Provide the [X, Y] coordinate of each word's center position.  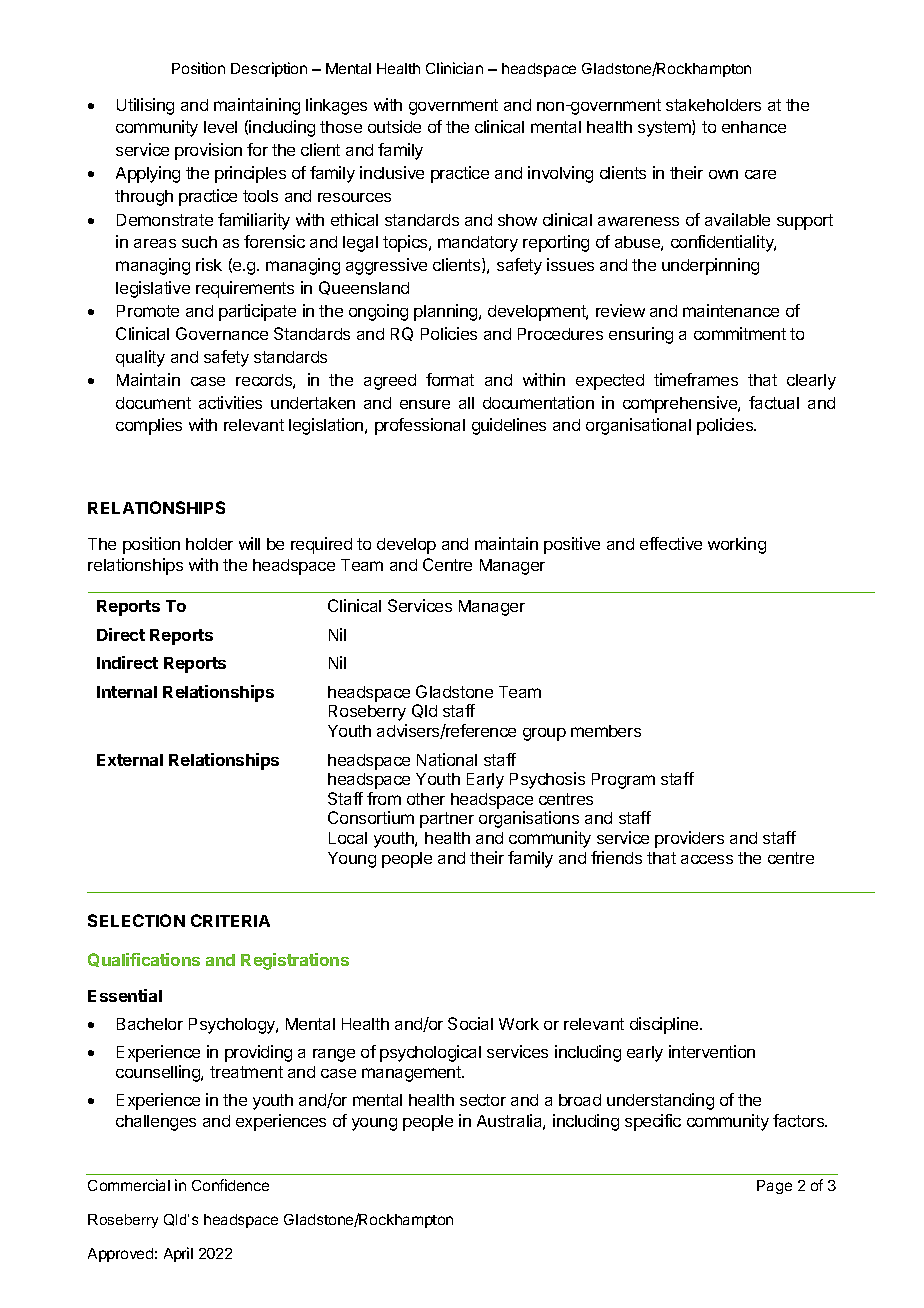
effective [671, 543]
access [707, 859]
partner [447, 820]
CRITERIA [230, 920]
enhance [754, 127]
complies [149, 426]
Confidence [230, 1185]
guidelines [509, 426]
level [220, 127]
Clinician [454, 68]
